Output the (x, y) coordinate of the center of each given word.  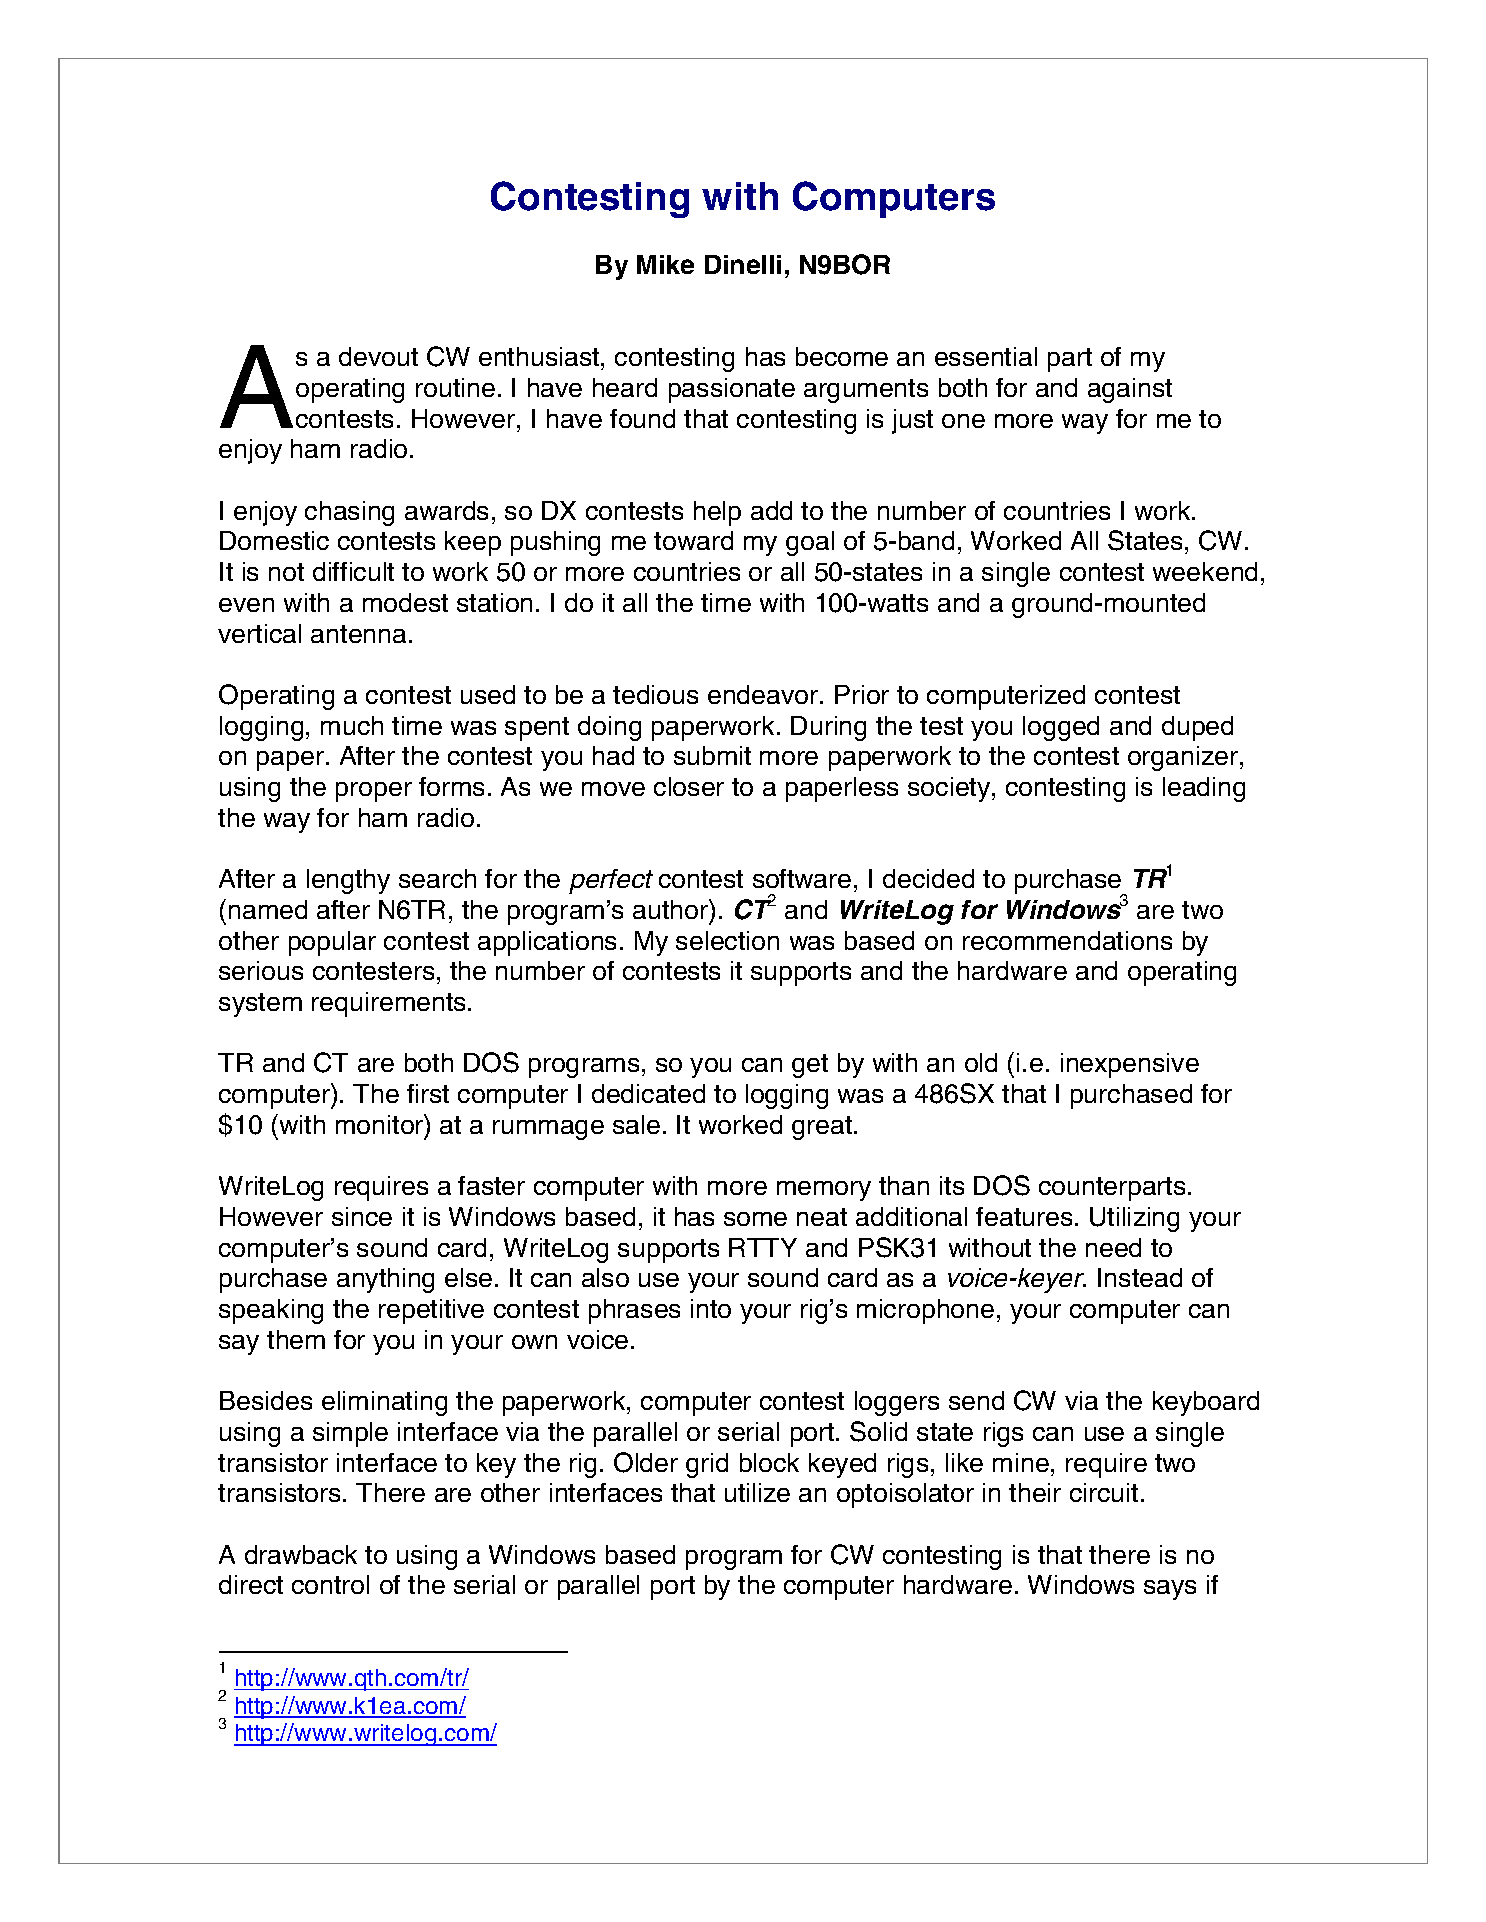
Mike (665, 264)
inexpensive (1130, 1065)
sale (636, 1124)
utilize (757, 1492)
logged (1061, 728)
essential (986, 356)
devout (378, 356)
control (330, 1584)
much (352, 725)
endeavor (764, 694)
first (428, 1093)
